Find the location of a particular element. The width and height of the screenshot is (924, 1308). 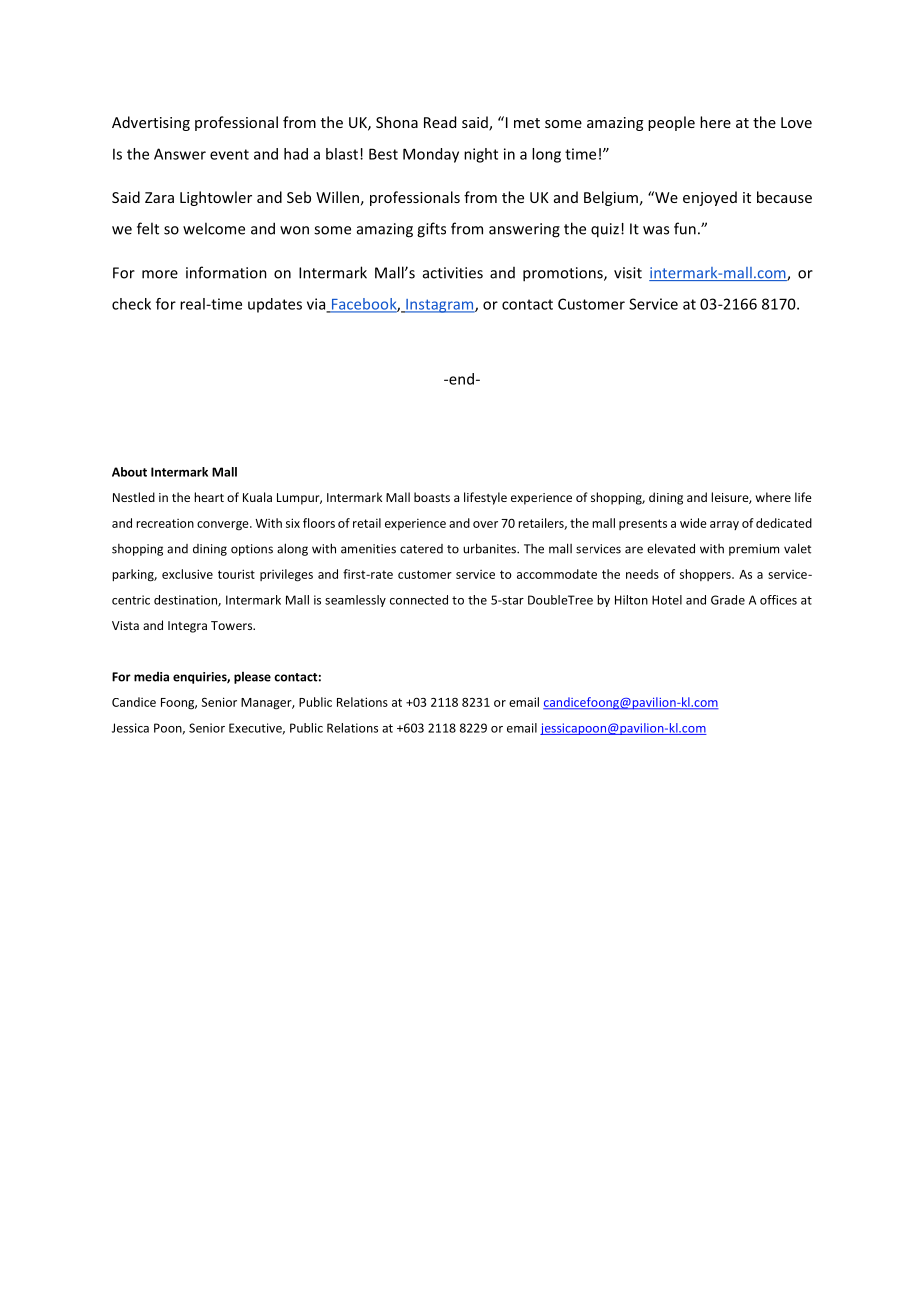

information is located at coordinates (226, 272).
